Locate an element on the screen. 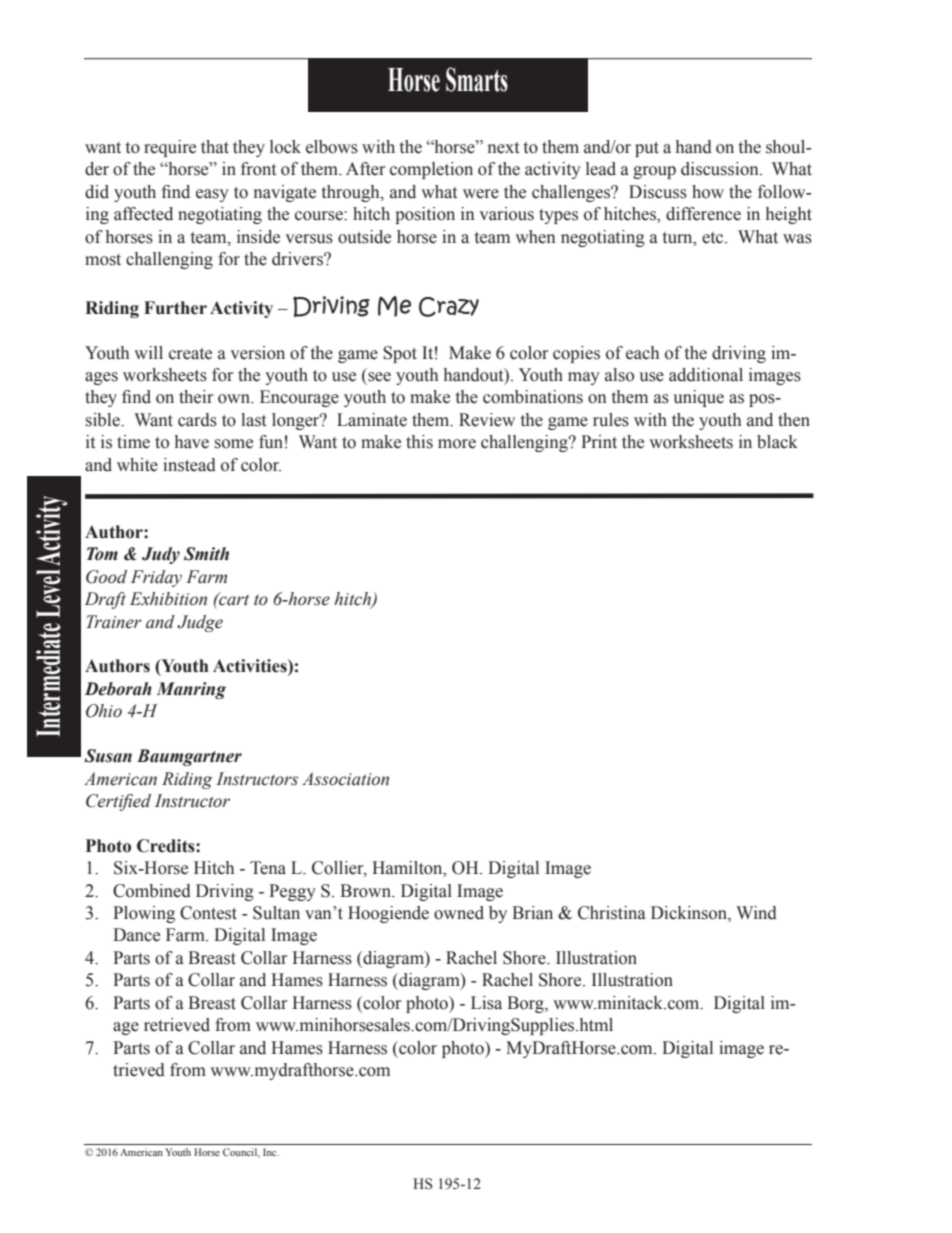 The width and height of the screenshot is (952, 1233). require is located at coordinates (170, 148).
